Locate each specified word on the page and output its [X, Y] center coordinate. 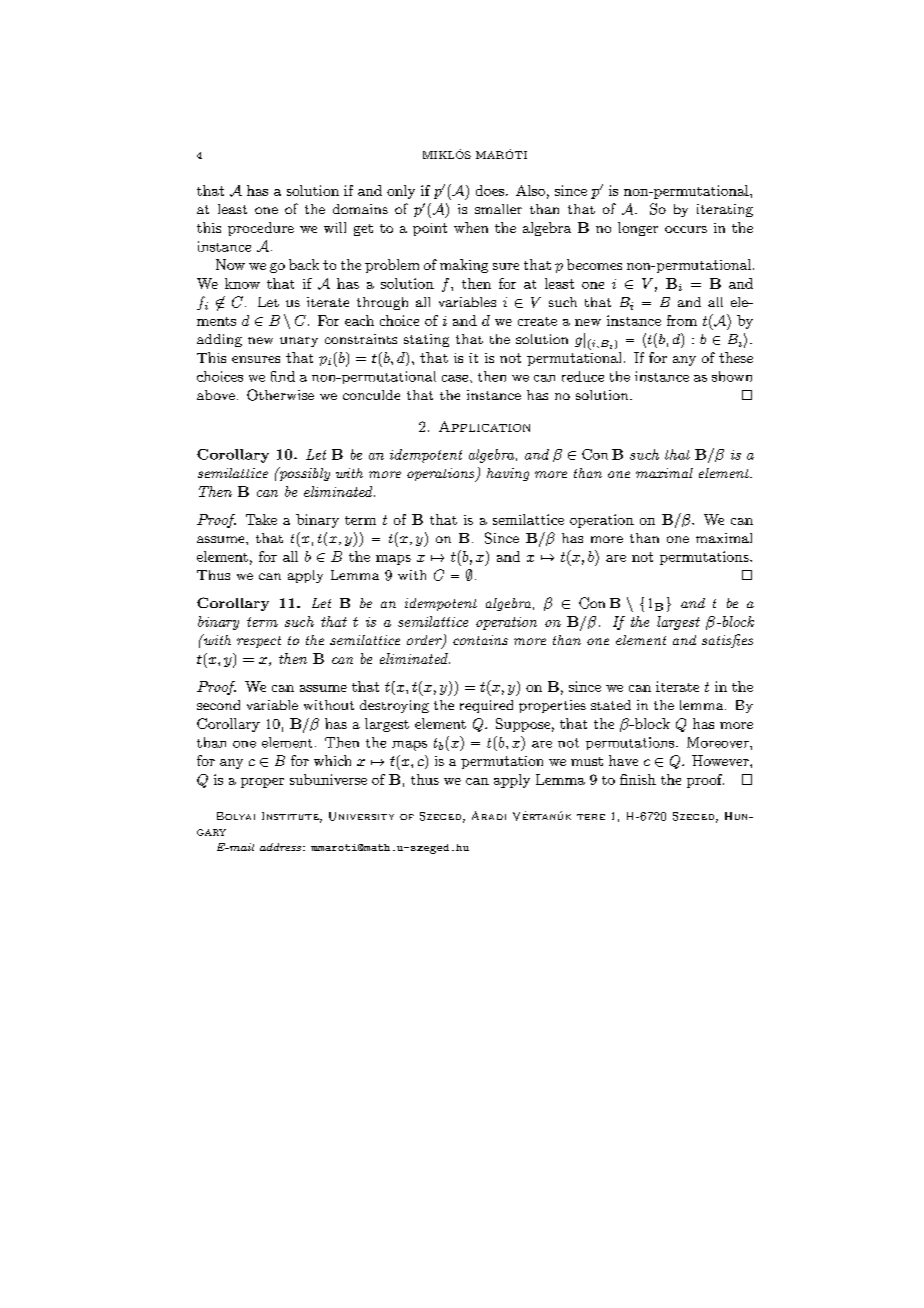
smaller [498, 209]
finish [638, 779]
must [587, 761]
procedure [261, 229]
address [280, 847]
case [455, 378]
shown [732, 376]
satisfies [727, 641]
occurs [686, 229]
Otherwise [280, 395]
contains [480, 640]
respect [259, 642]
